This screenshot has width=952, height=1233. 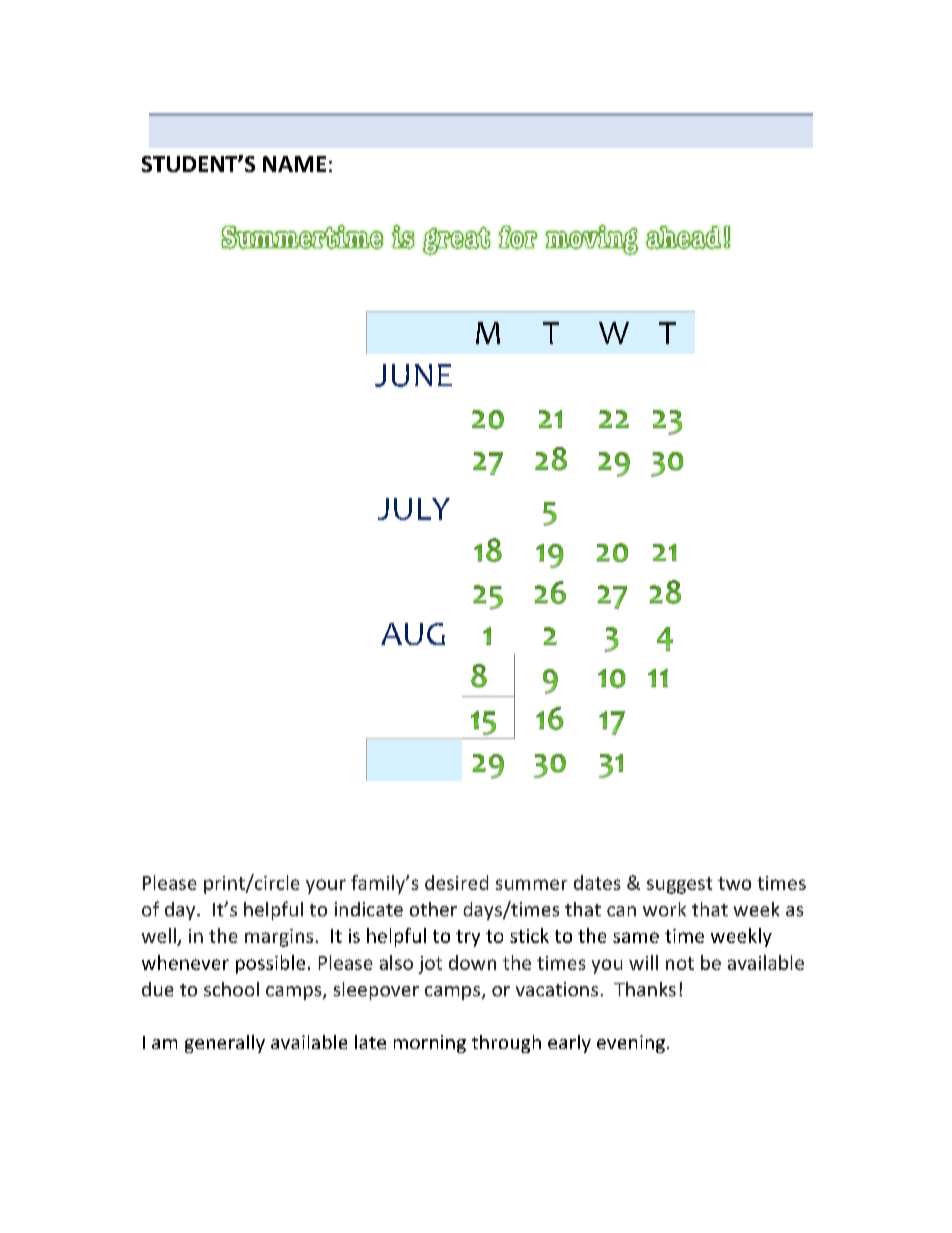 What do you see at coordinates (456, 882) in the screenshot?
I see `desired` at bounding box center [456, 882].
